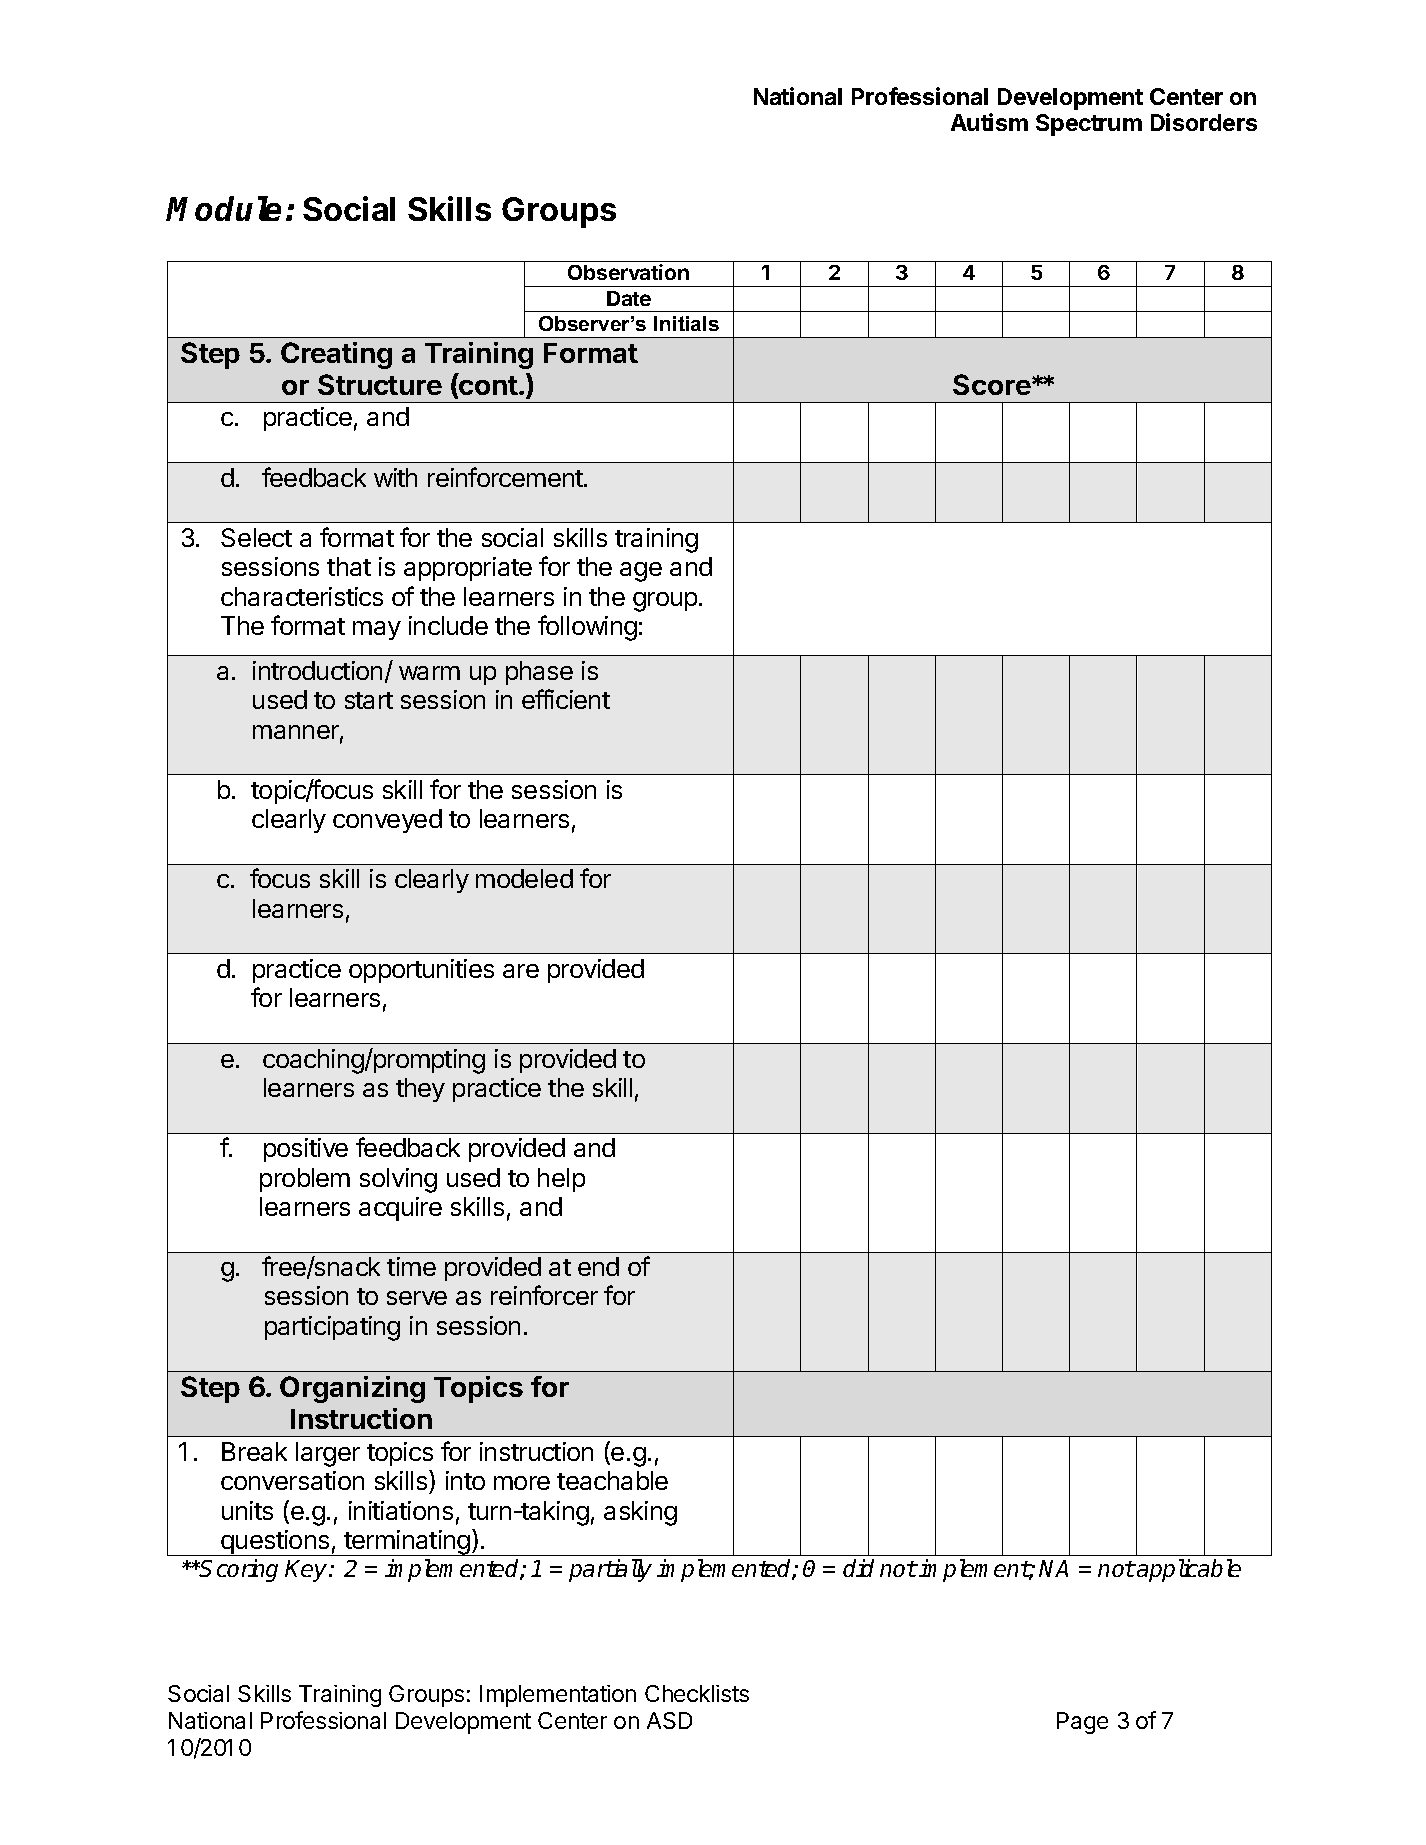  What do you see at coordinates (697, 1693) in the screenshot?
I see `Checklists` at bounding box center [697, 1693].
